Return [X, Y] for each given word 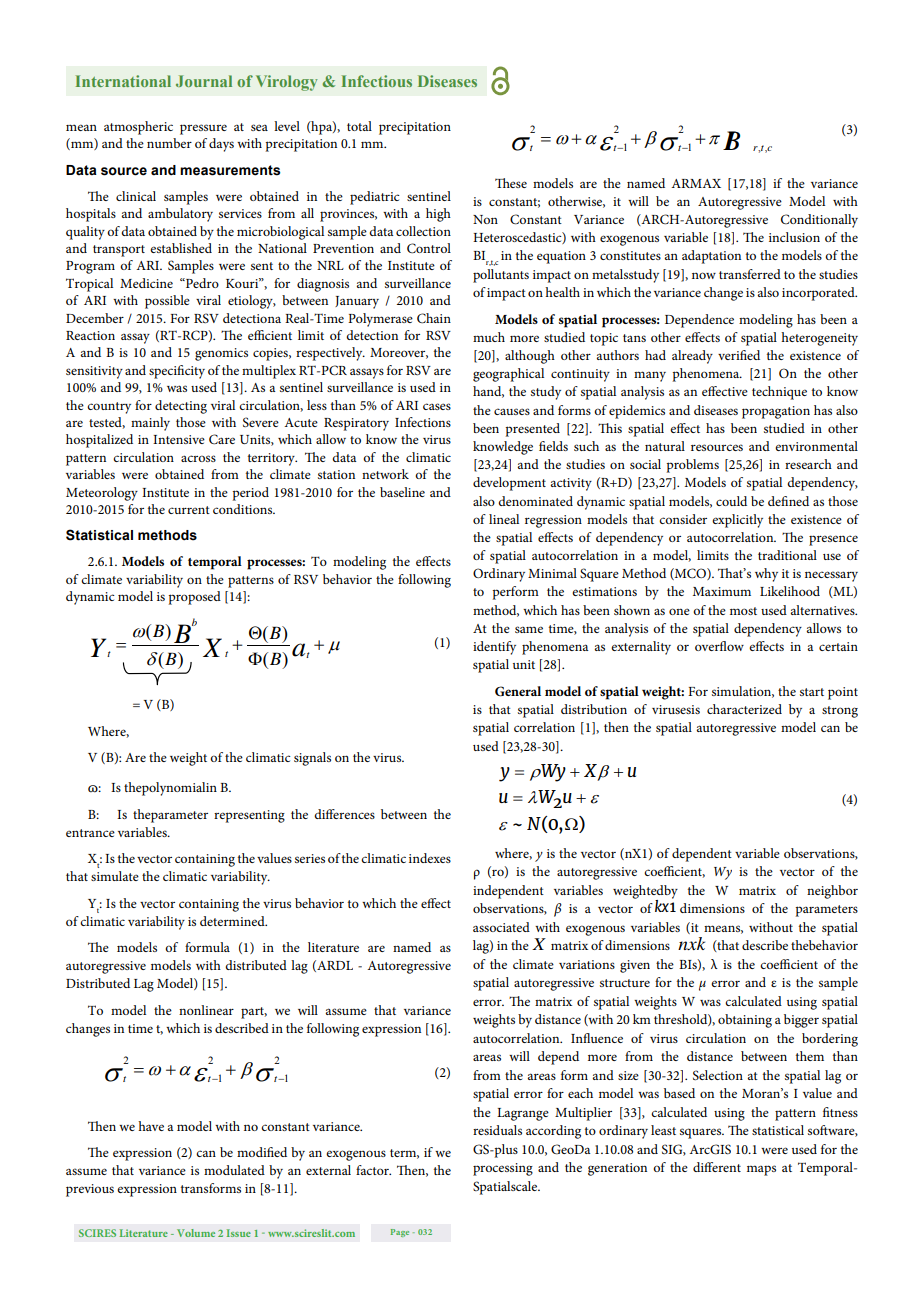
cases [437, 406]
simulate [115, 876]
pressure [203, 129]
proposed [195, 598]
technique [779, 393]
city [195, 372]
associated [501, 927]
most [743, 611]
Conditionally [819, 221]
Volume [196, 1233]
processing [503, 1169]
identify [494, 648]
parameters [827, 911]
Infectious [377, 81]
